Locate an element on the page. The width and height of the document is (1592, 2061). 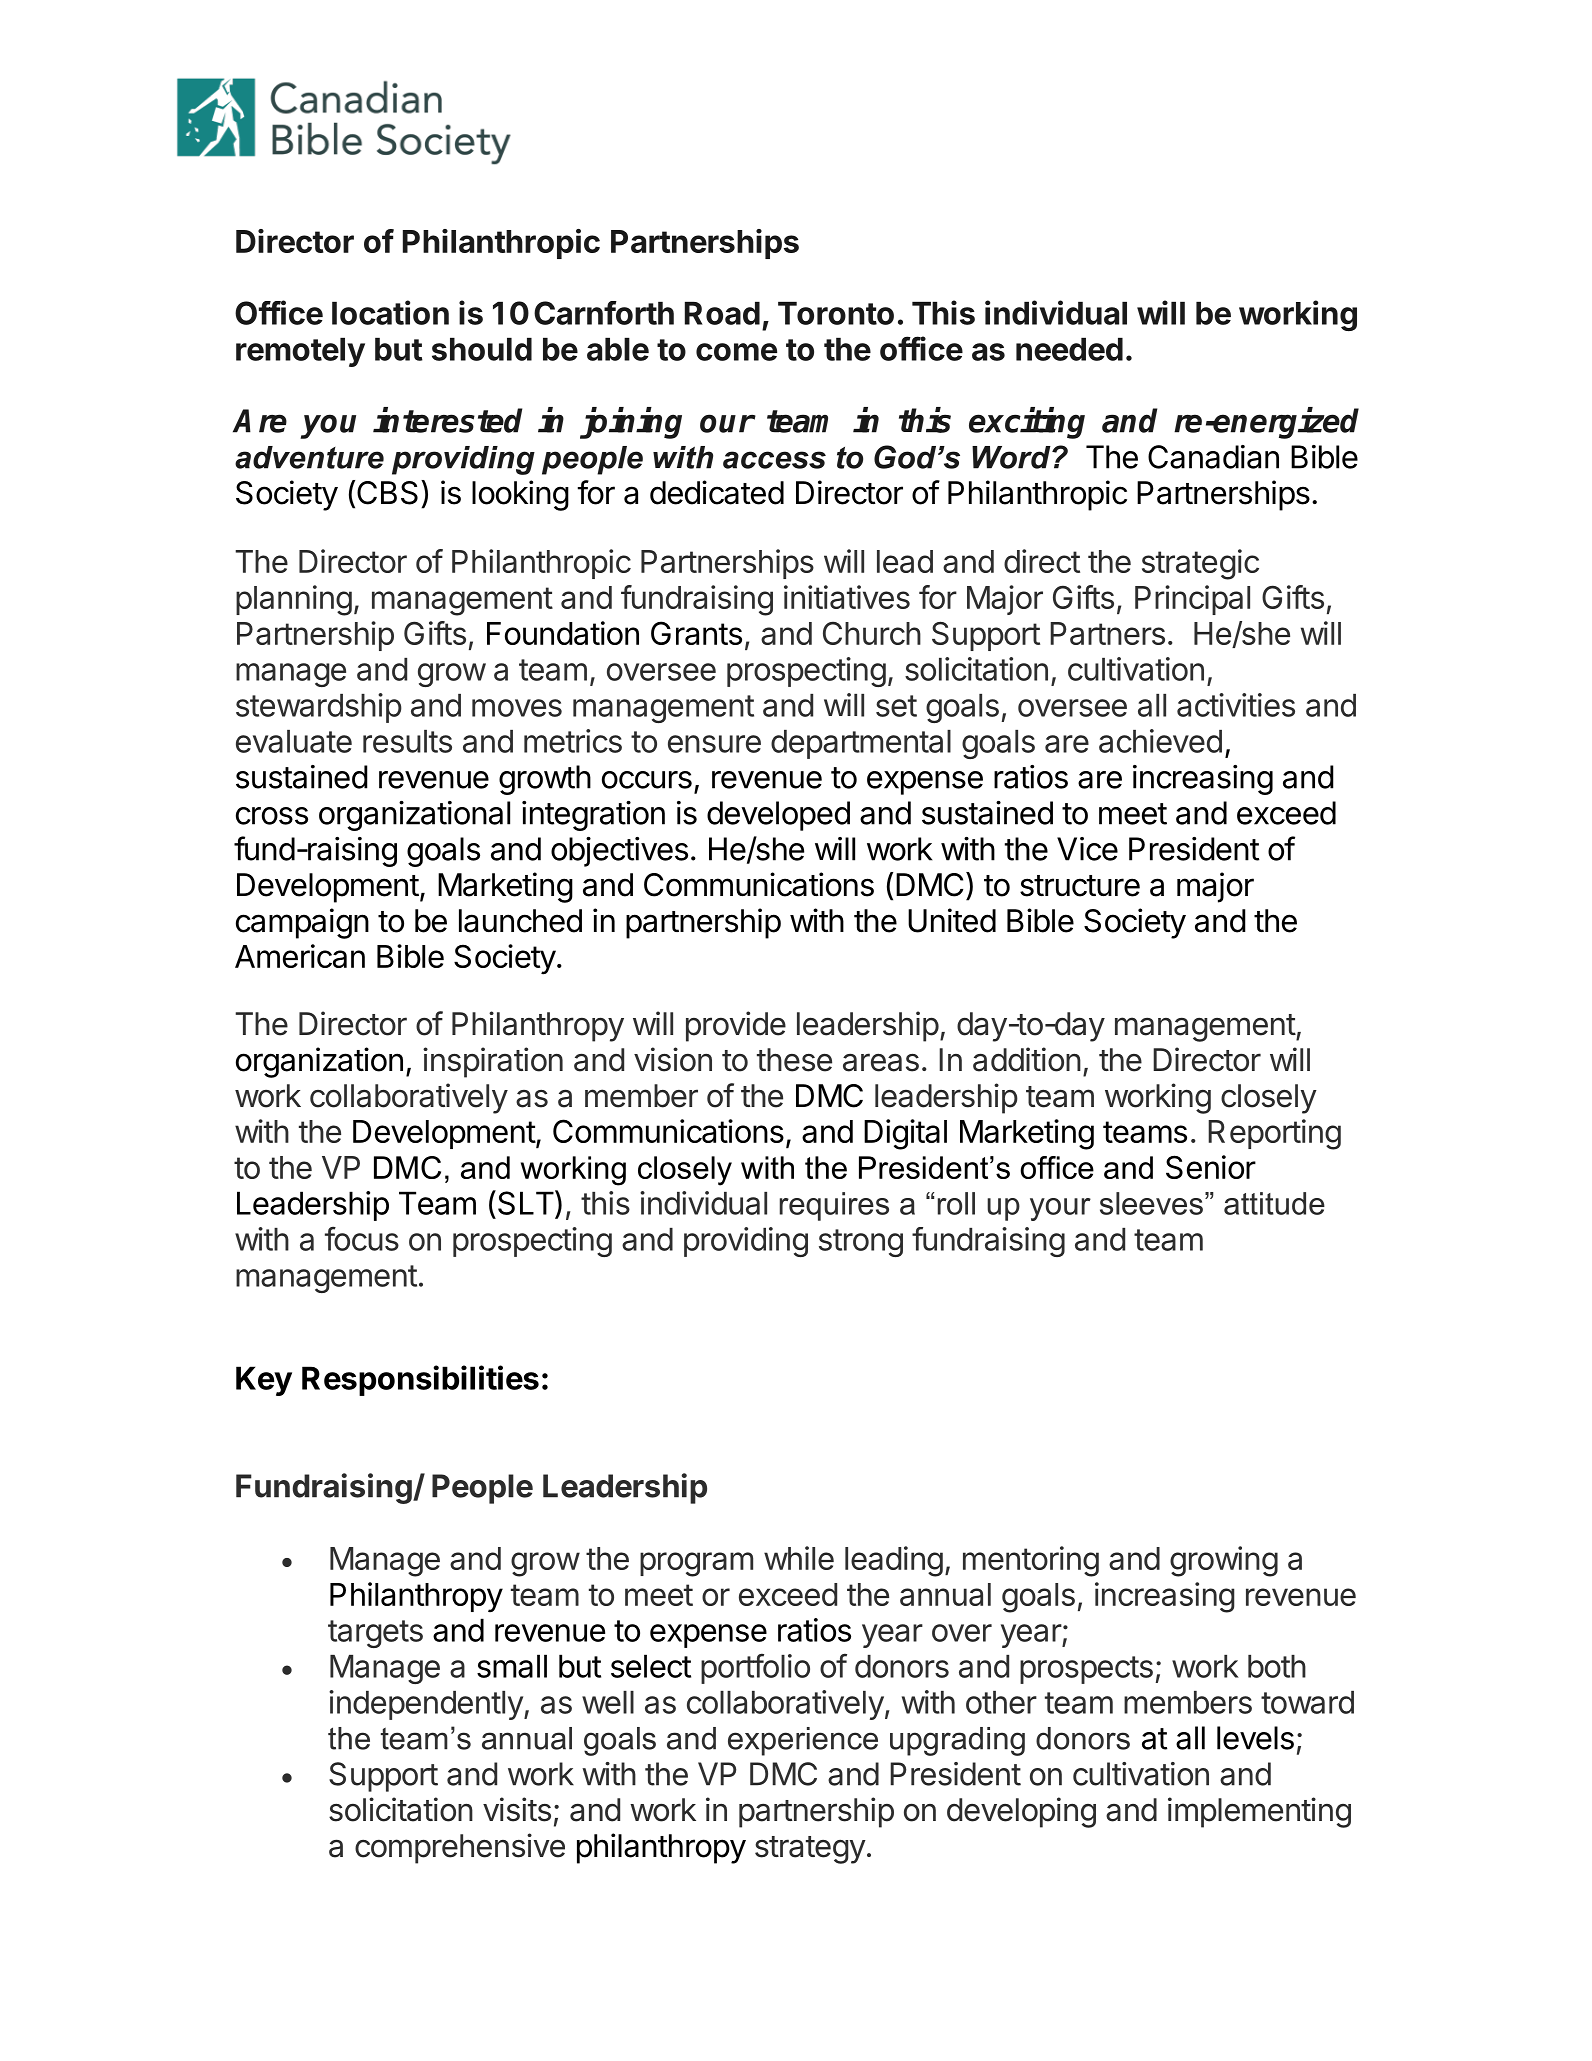
location is located at coordinates (390, 312).
